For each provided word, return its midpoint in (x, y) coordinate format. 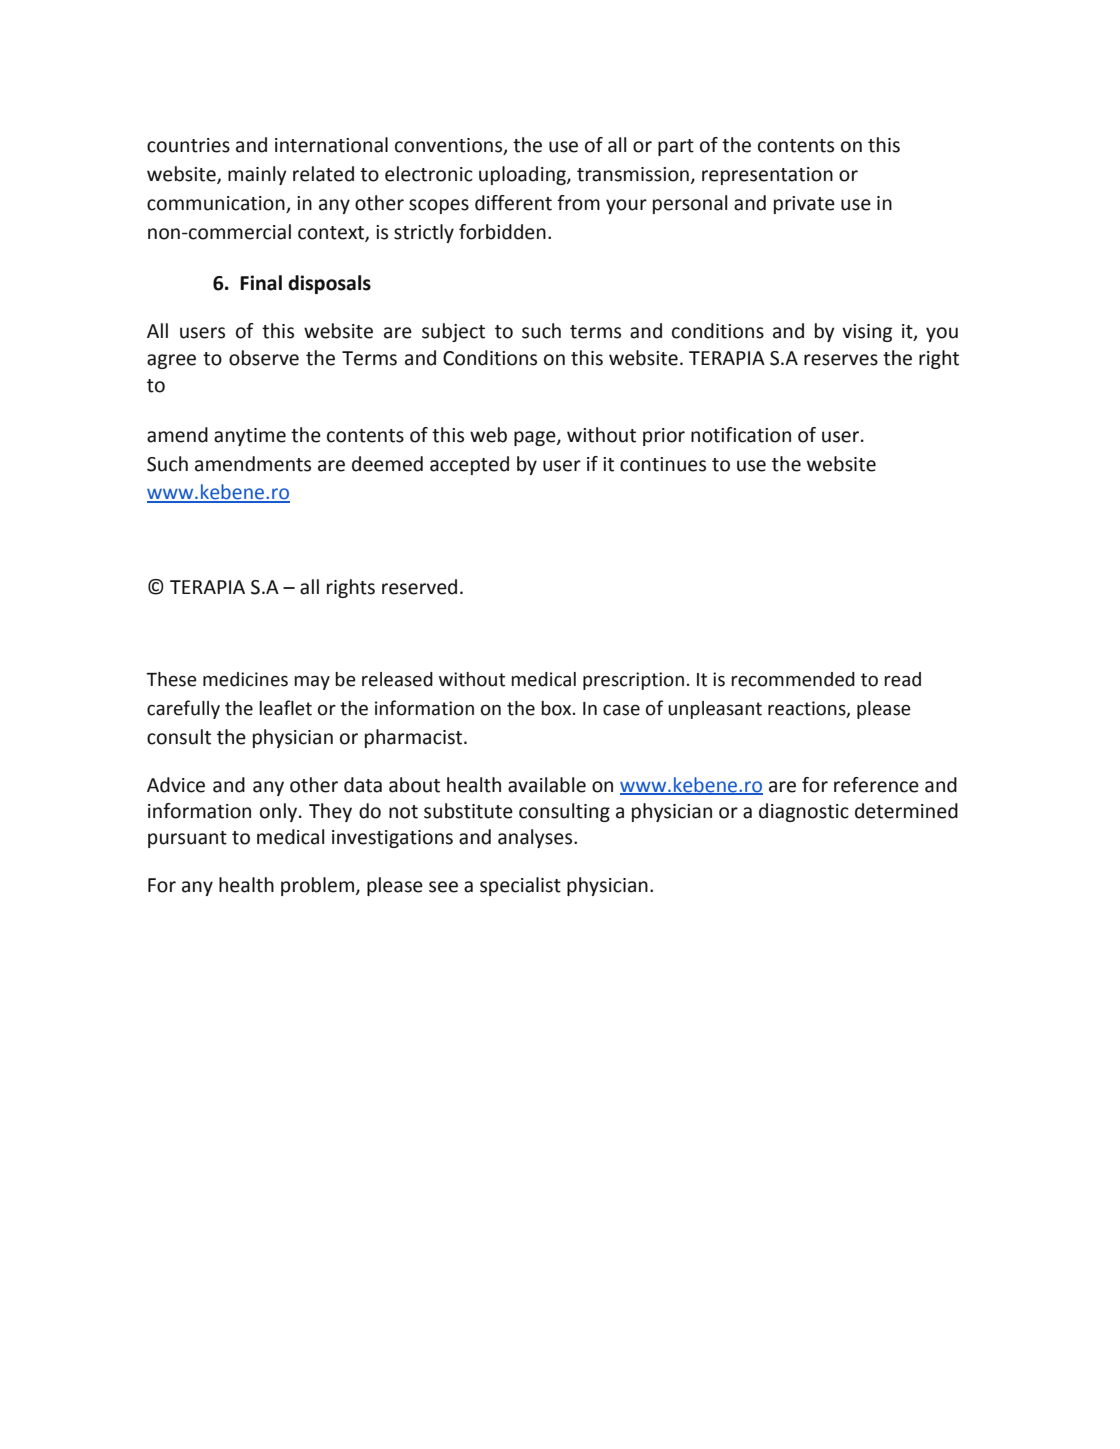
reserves (841, 360)
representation (767, 176)
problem (319, 886)
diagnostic (804, 812)
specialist (520, 886)
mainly (257, 175)
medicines (245, 679)
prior (664, 437)
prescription (633, 681)
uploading (523, 175)
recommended (793, 679)
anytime (250, 437)
